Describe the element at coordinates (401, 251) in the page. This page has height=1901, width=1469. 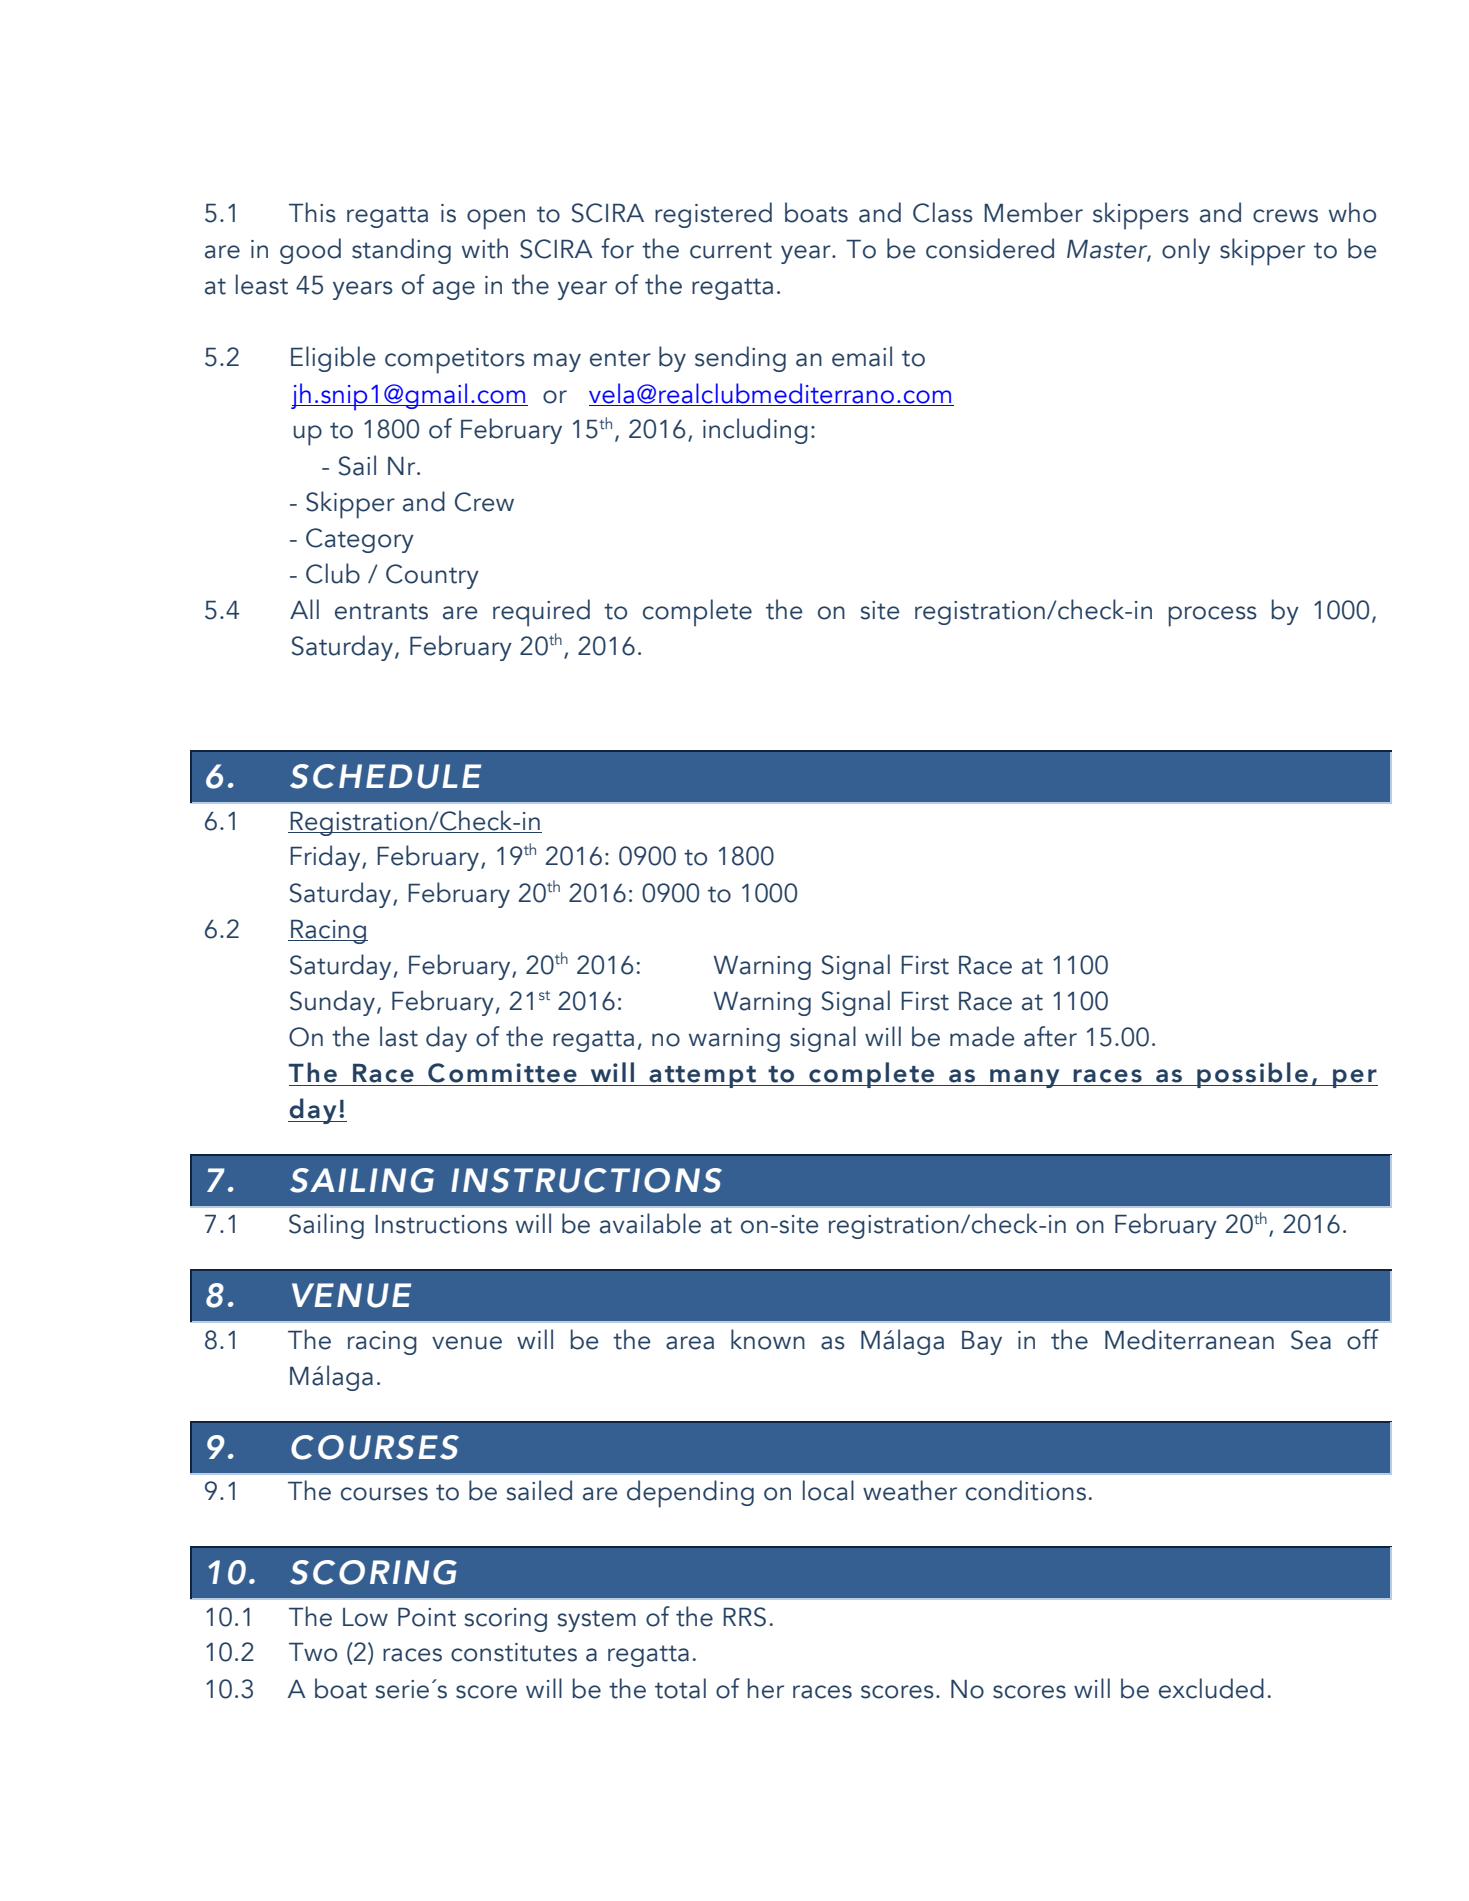
I see `standing` at that location.
